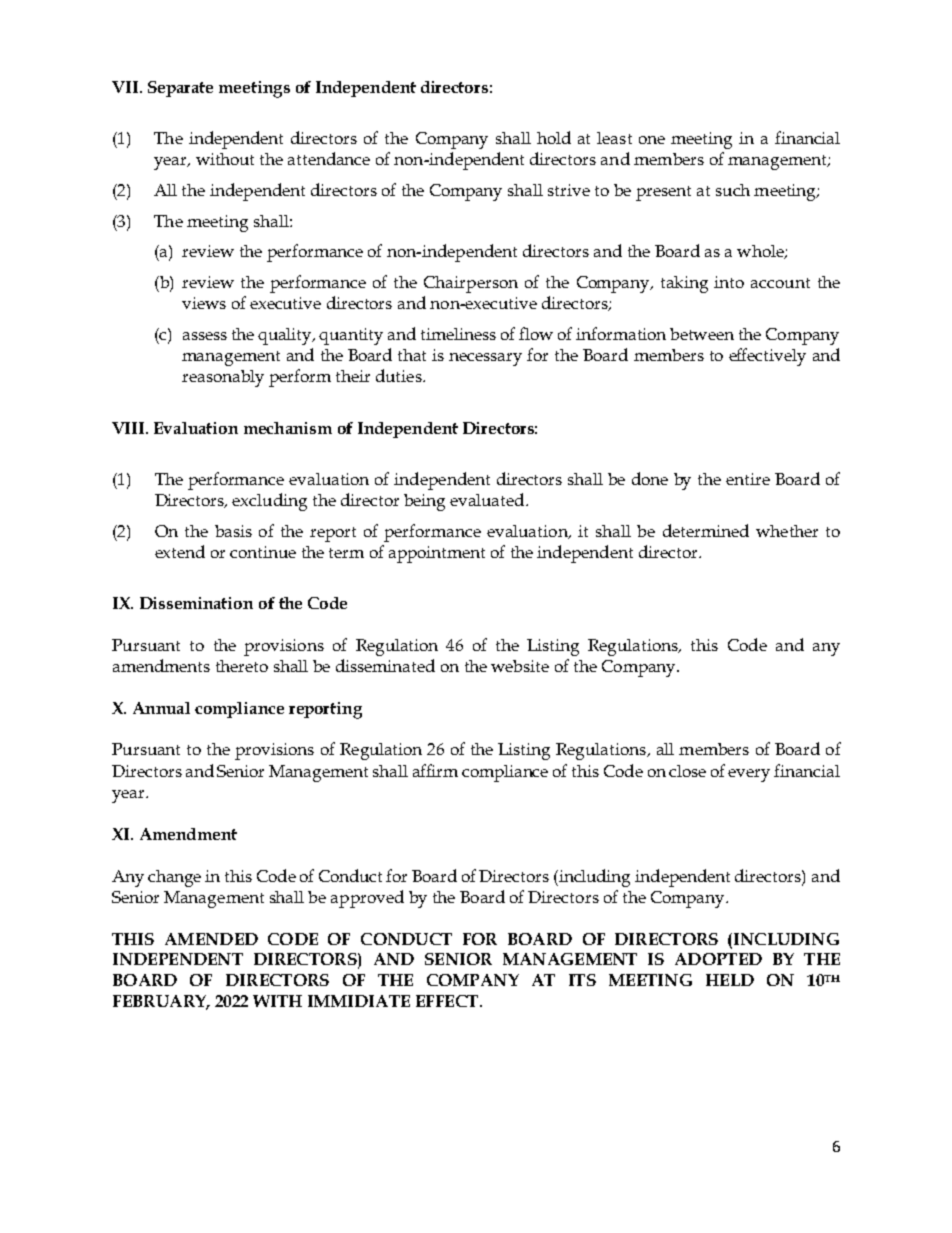  I want to click on reasonably, so click(223, 378).
